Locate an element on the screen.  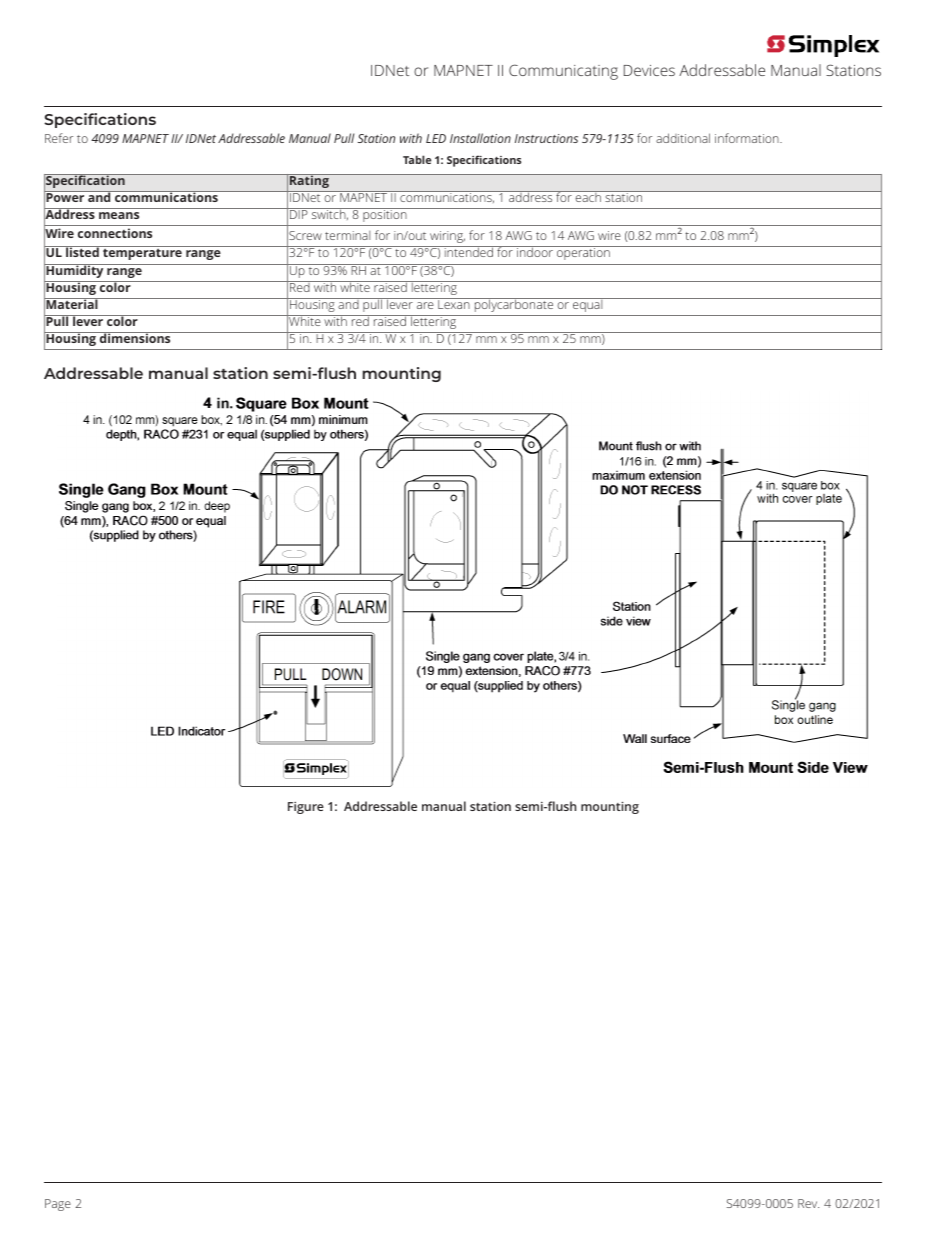
Page is located at coordinates (58, 1205).
